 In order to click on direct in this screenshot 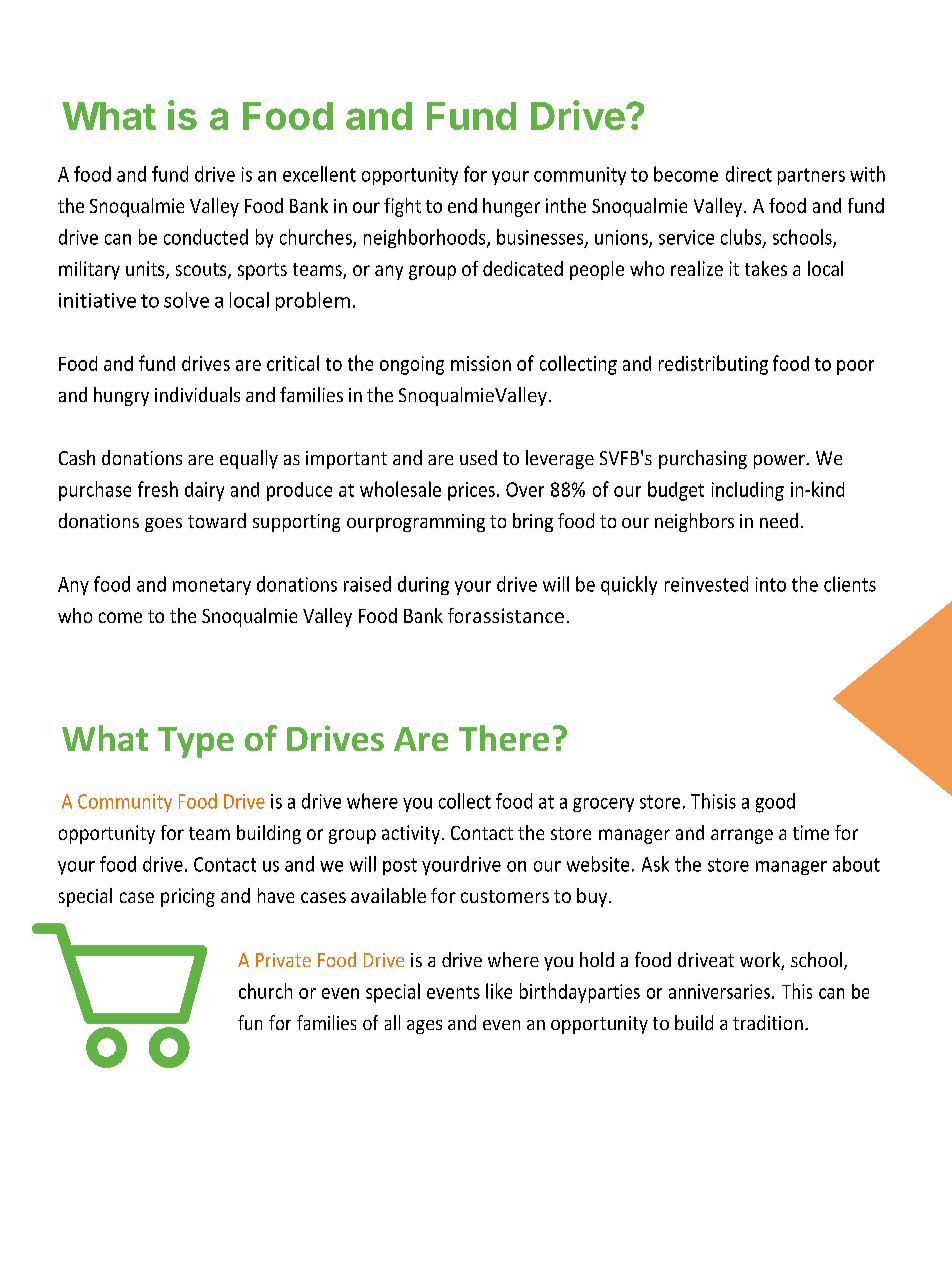, I will do `click(749, 174)`.
